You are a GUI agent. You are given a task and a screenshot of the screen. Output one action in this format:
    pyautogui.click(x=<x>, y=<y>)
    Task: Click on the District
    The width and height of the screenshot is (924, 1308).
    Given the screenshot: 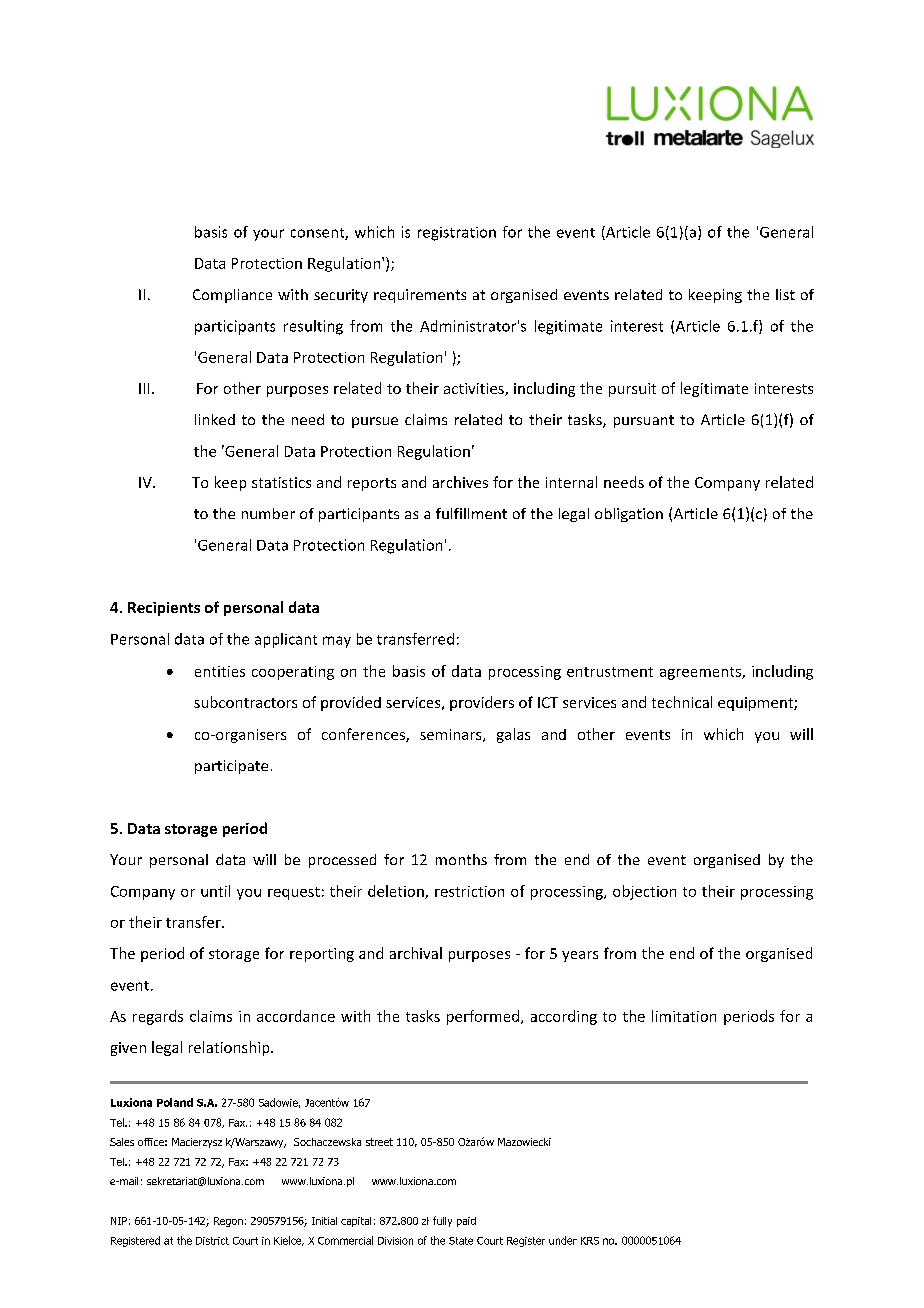 What is the action you would take?
    pyautogui.click(x=212, y=1241)
